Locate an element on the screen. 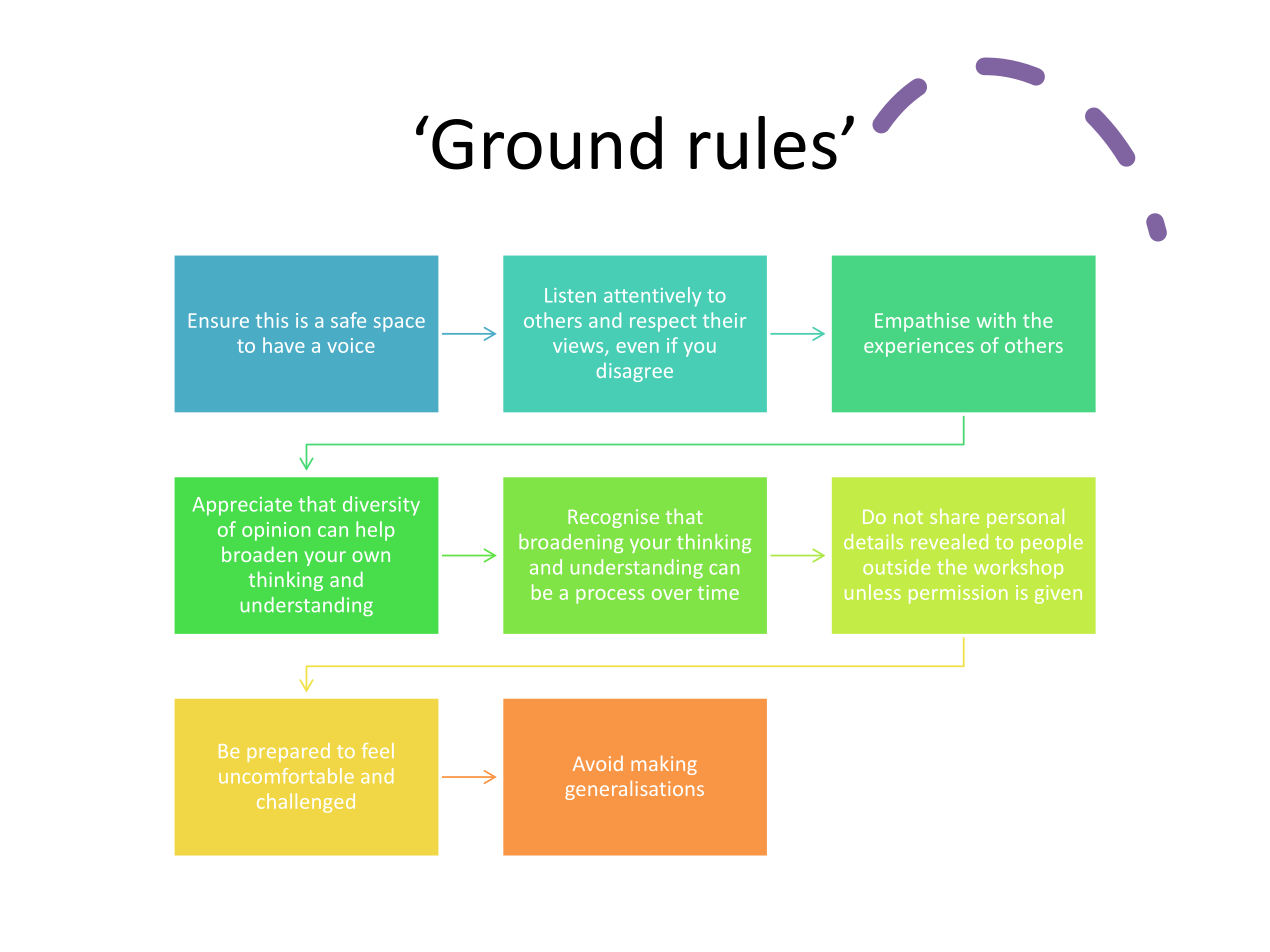 This screenshot has height=952, width=1270. generalisations is located at coordinates (634, 790).
